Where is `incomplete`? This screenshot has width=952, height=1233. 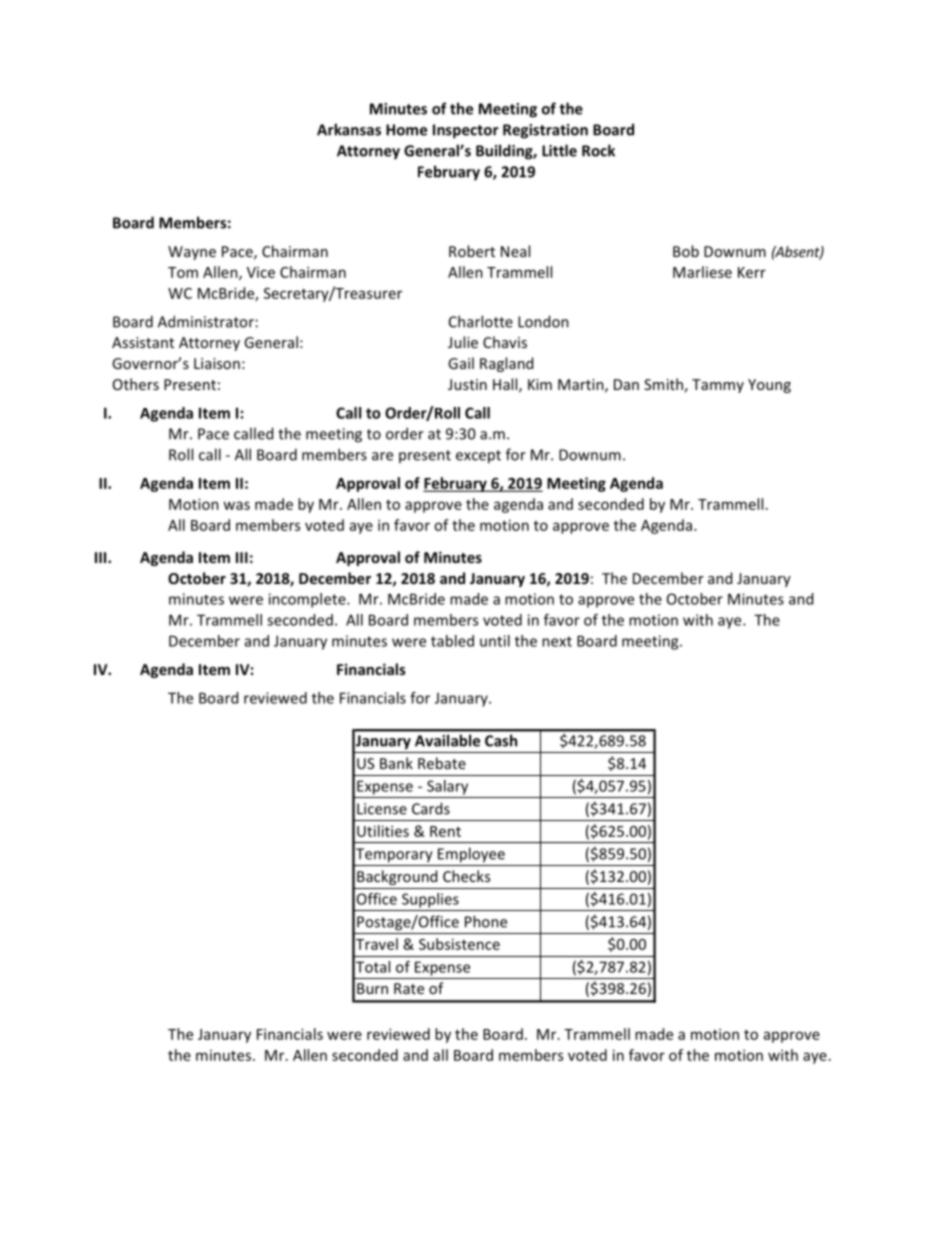 incomplete is located at coordinates (308, 600).
